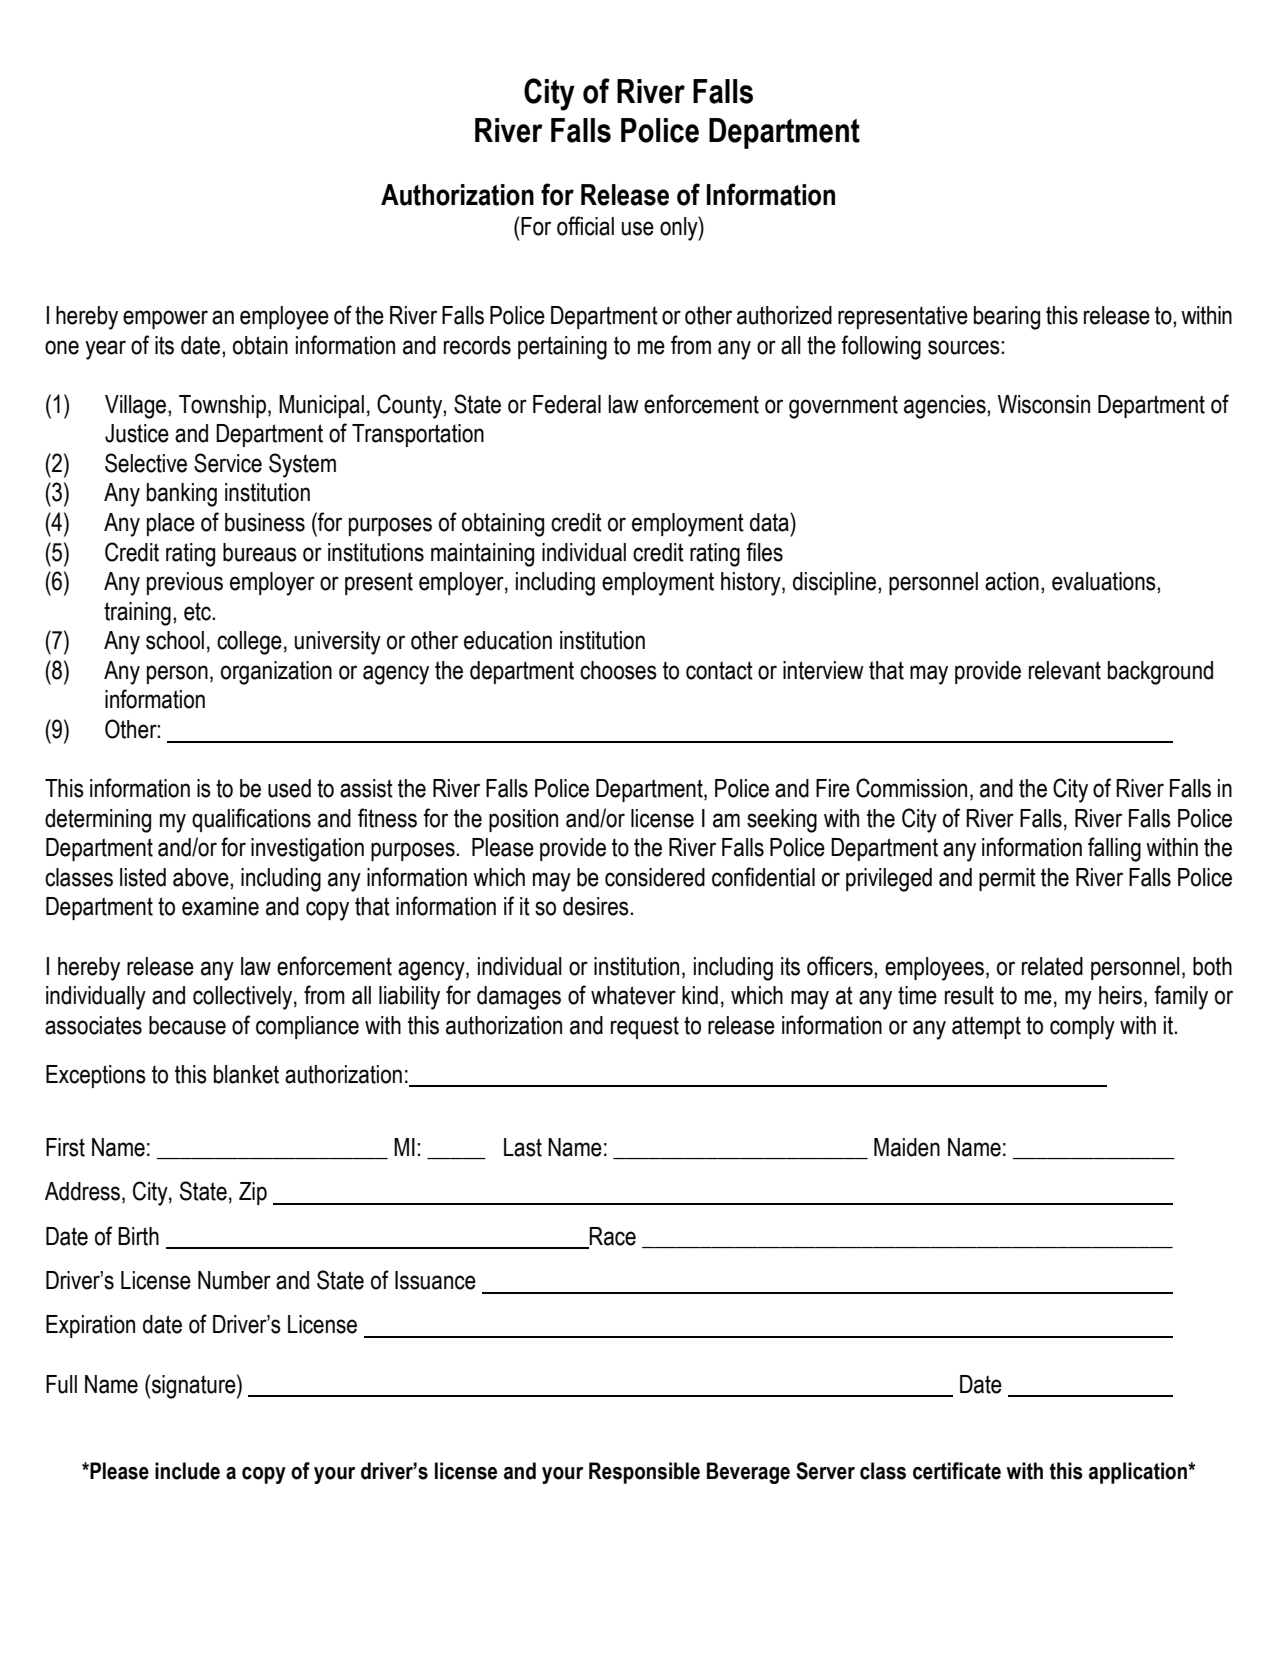 The width and height of the screenshot is (1278, 1654). I want to click on falling, so click(1114, 849).
